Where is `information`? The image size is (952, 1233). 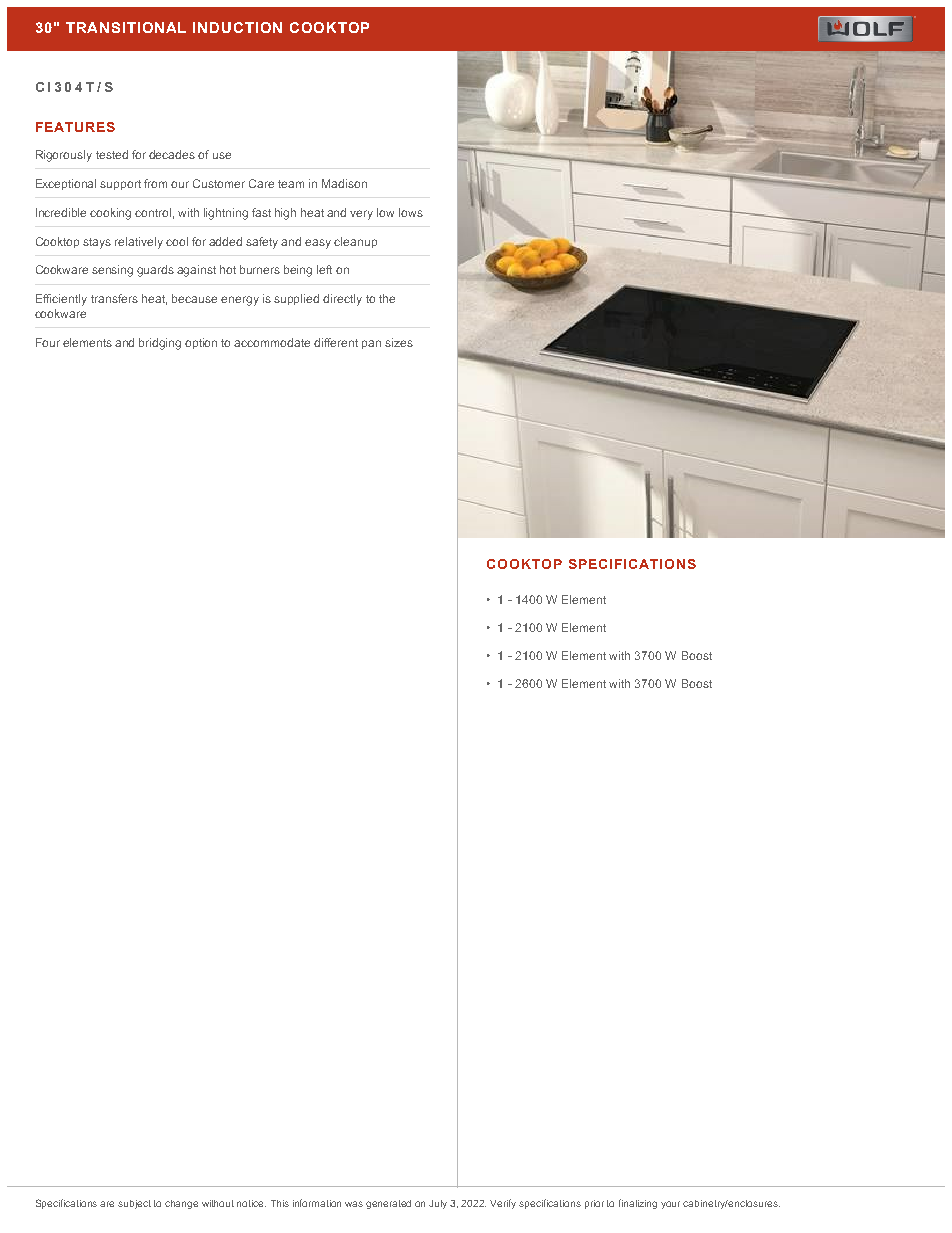
information is located at coordinates (317, 1203).
